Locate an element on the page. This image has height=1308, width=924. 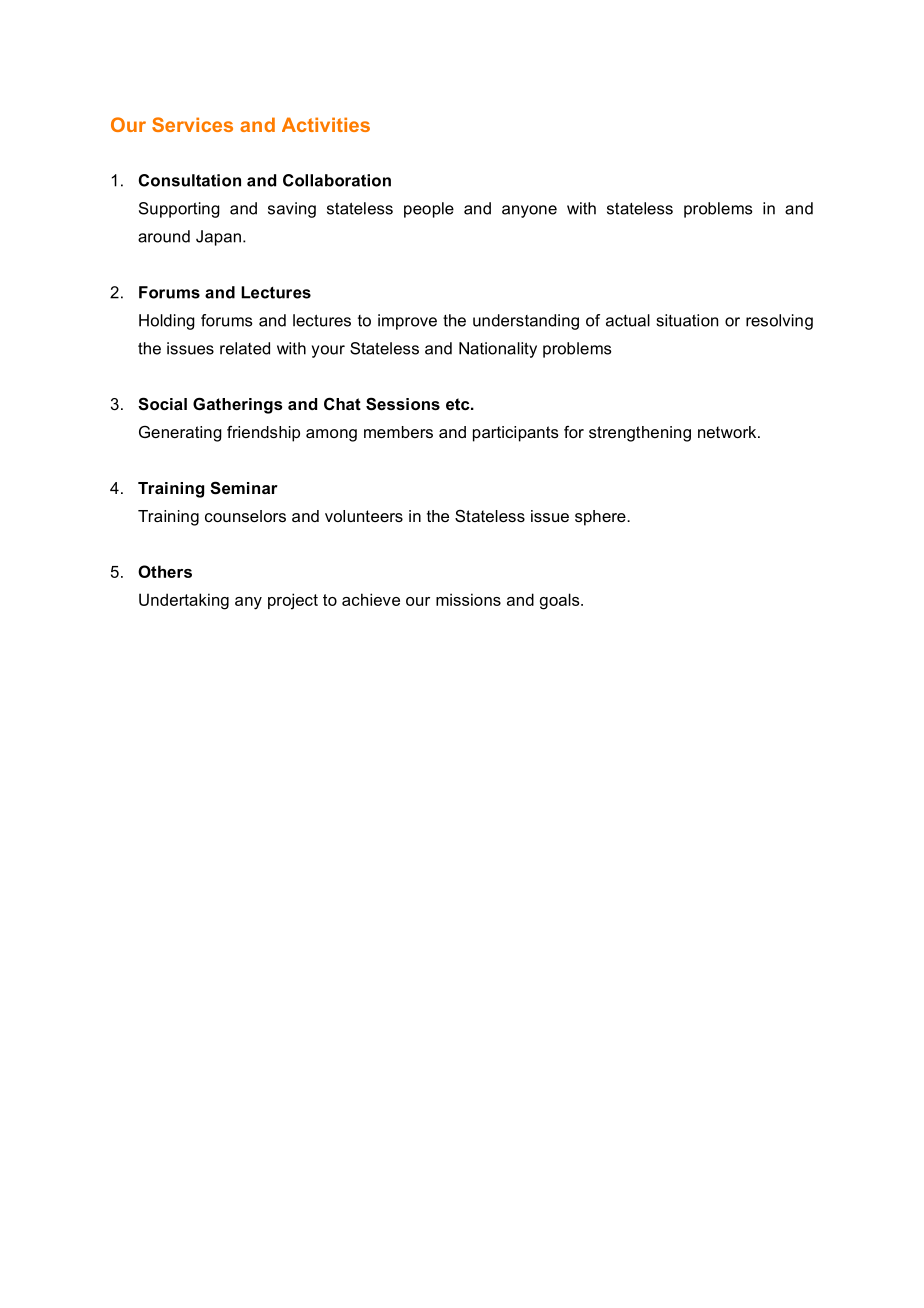
goals is located at coordinates (561, 601).
